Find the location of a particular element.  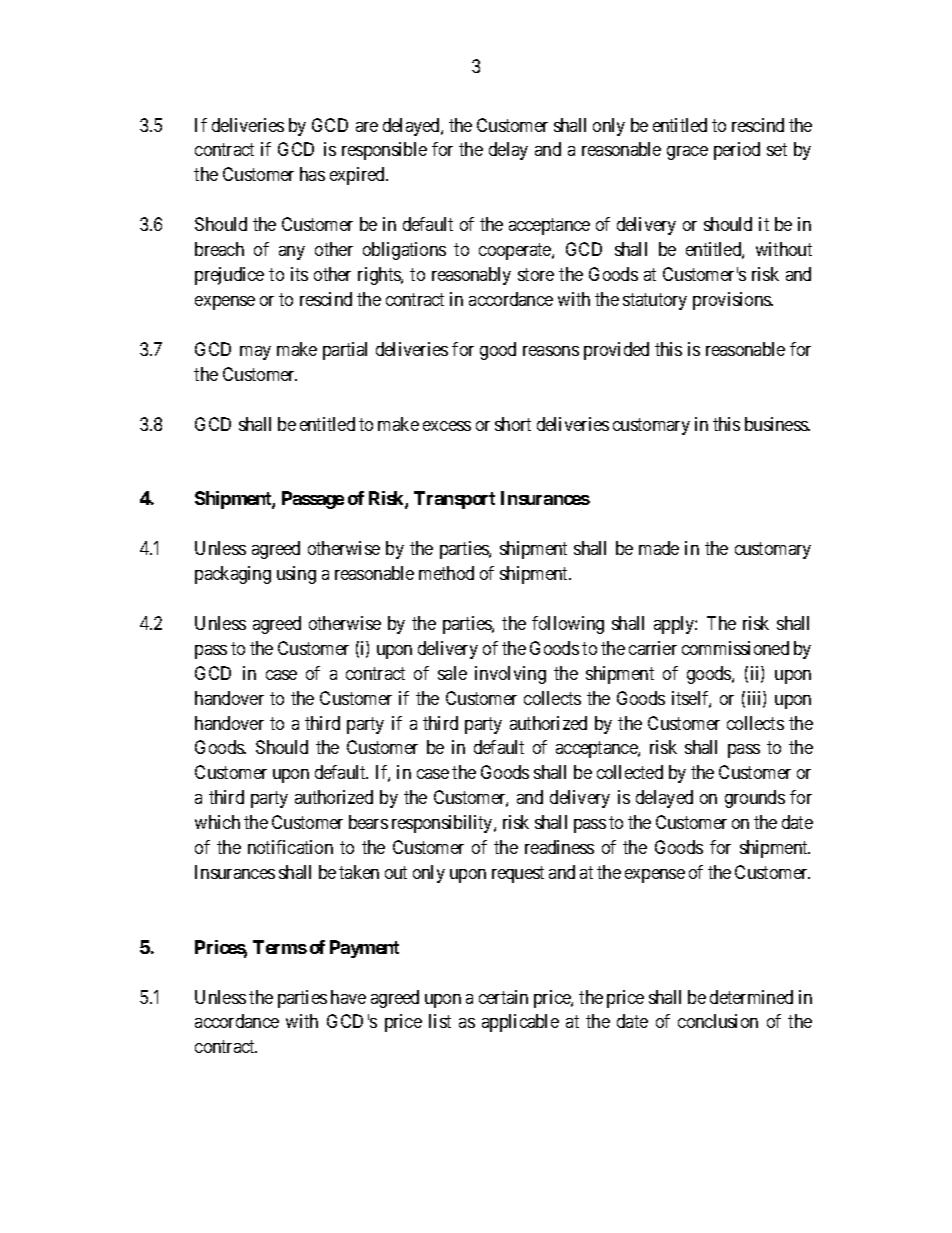

using is located at coordinates (296, 575).
